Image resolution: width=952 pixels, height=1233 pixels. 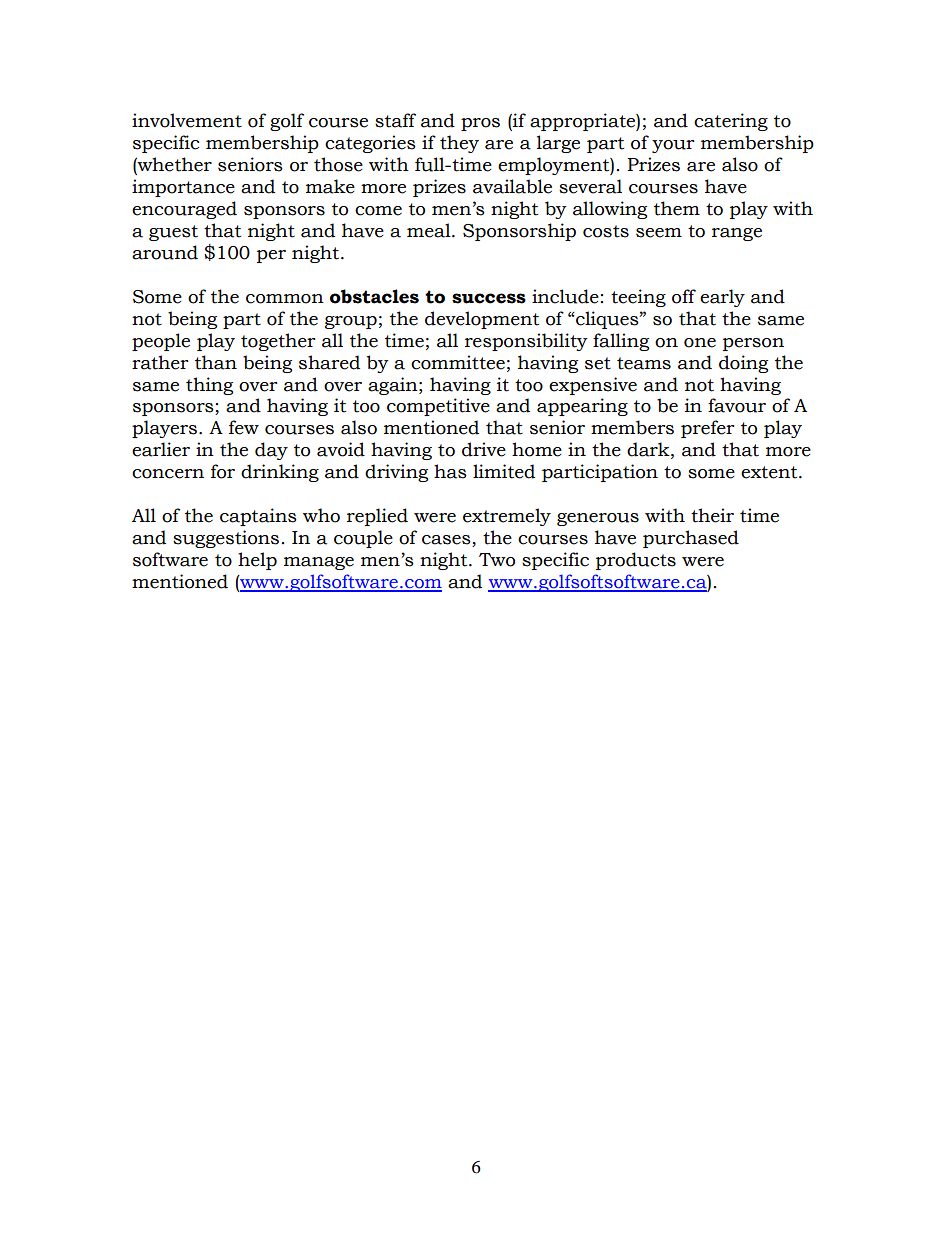 What do you see at coordinates (737, 405) in the screenshot?
I see `favour` at bounding box center [737, 405].
